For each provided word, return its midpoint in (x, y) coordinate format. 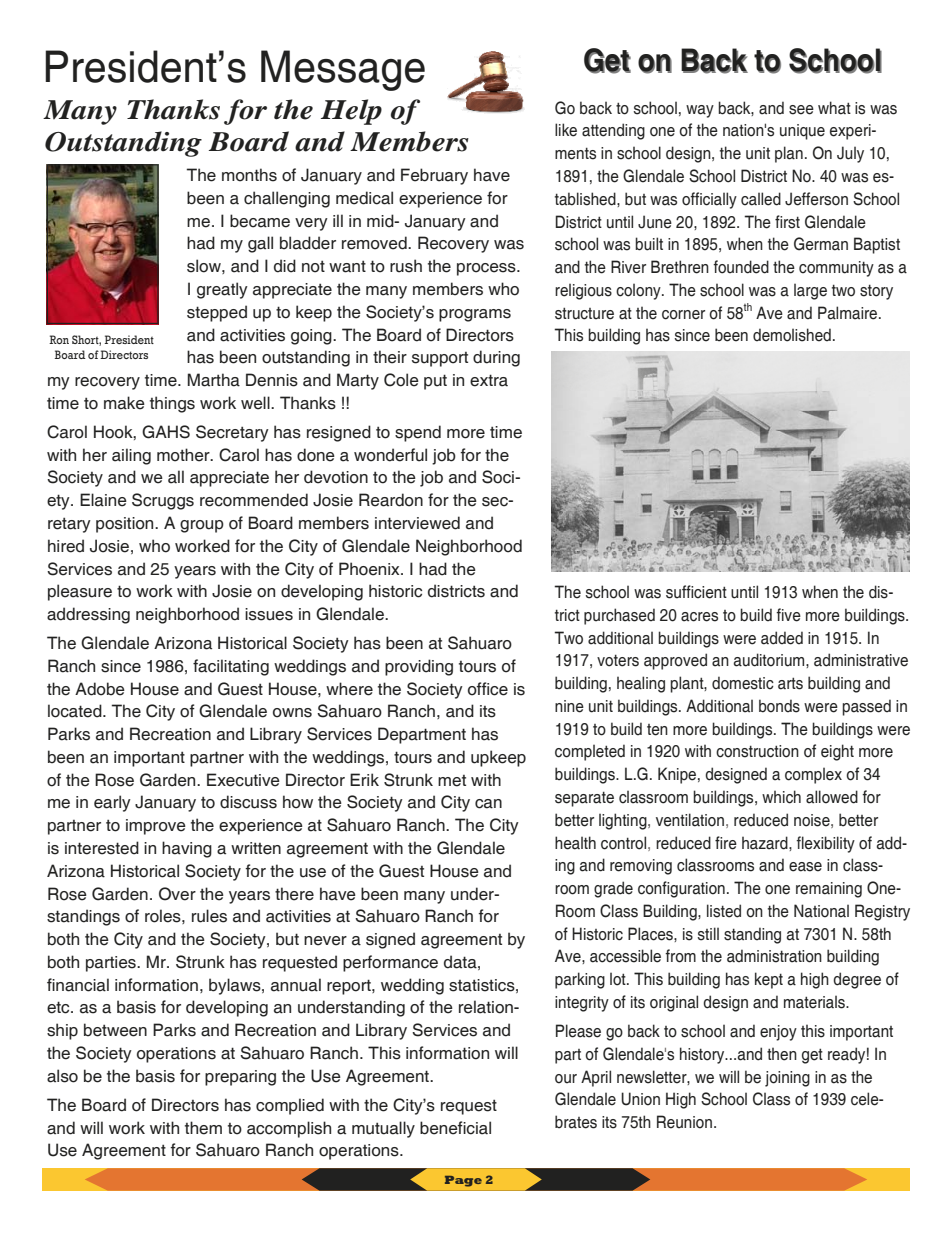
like (566, 130)
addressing (88, 615)
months (249, 175)
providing (419, 667)
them (203, 1128)
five (788, 615)
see (801, 110)
